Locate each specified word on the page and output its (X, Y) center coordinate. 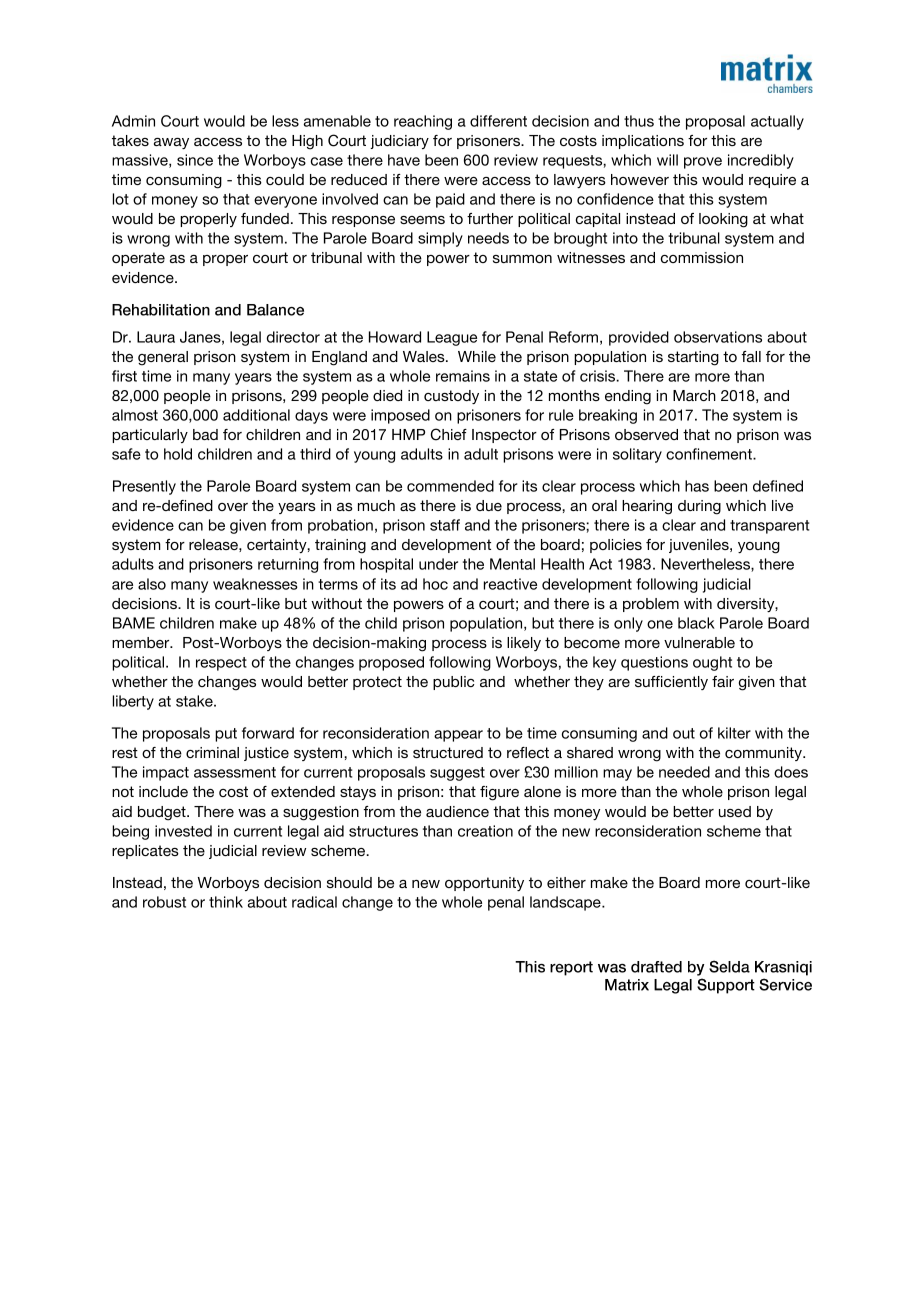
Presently (144, 487)
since (195, 160)
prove (703, 163)
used (735, 811)
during (699, 507)
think (226, 902)
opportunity (484, 884)
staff (445, 525)
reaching (423, 122)
